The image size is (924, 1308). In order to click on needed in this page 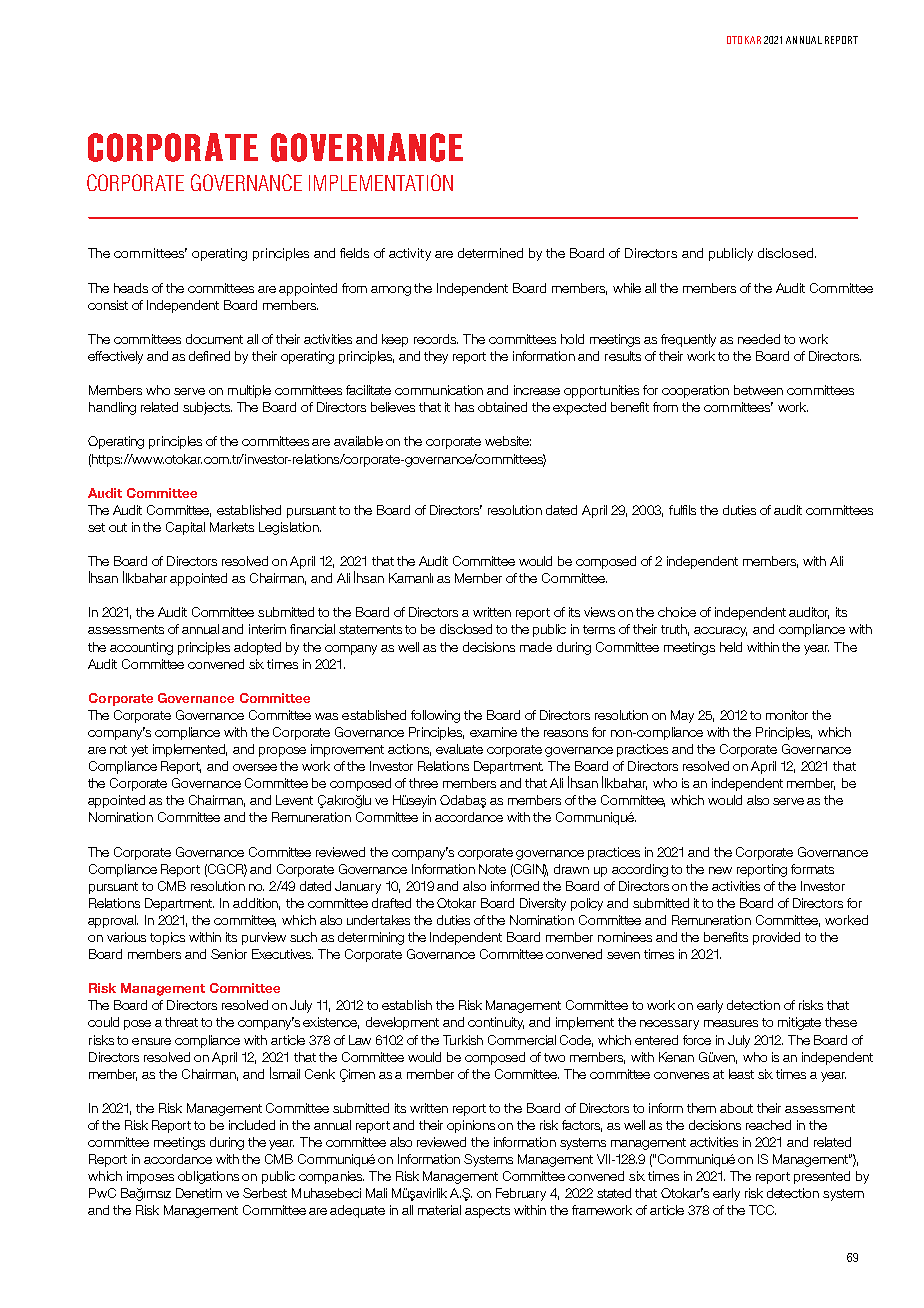, I will do `click(759, 339)`.
